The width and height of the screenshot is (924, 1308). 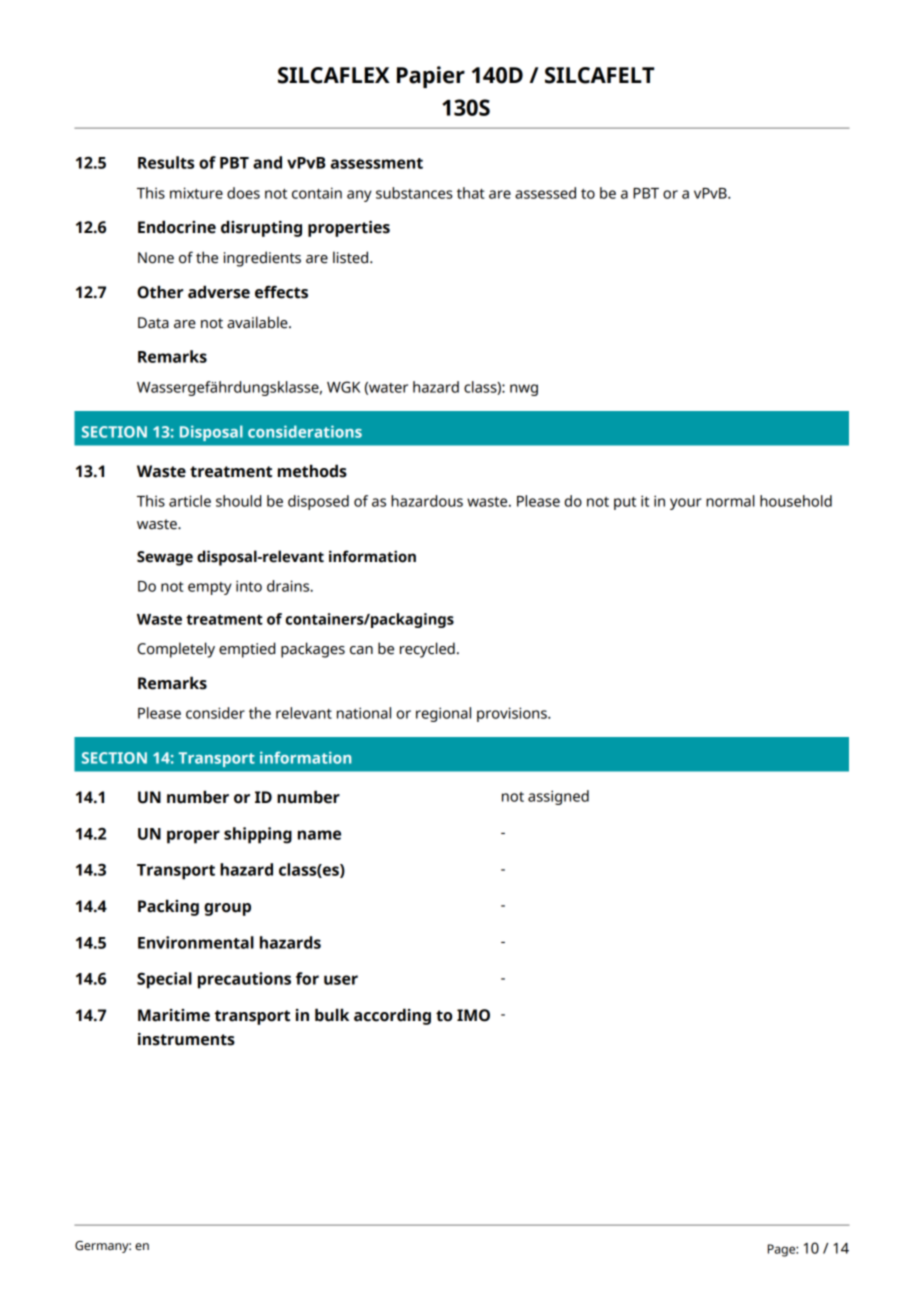 What do you see at coordinates (244, 980) in the screenshot?
I see `precautions` at bounding box center [244, 980].
